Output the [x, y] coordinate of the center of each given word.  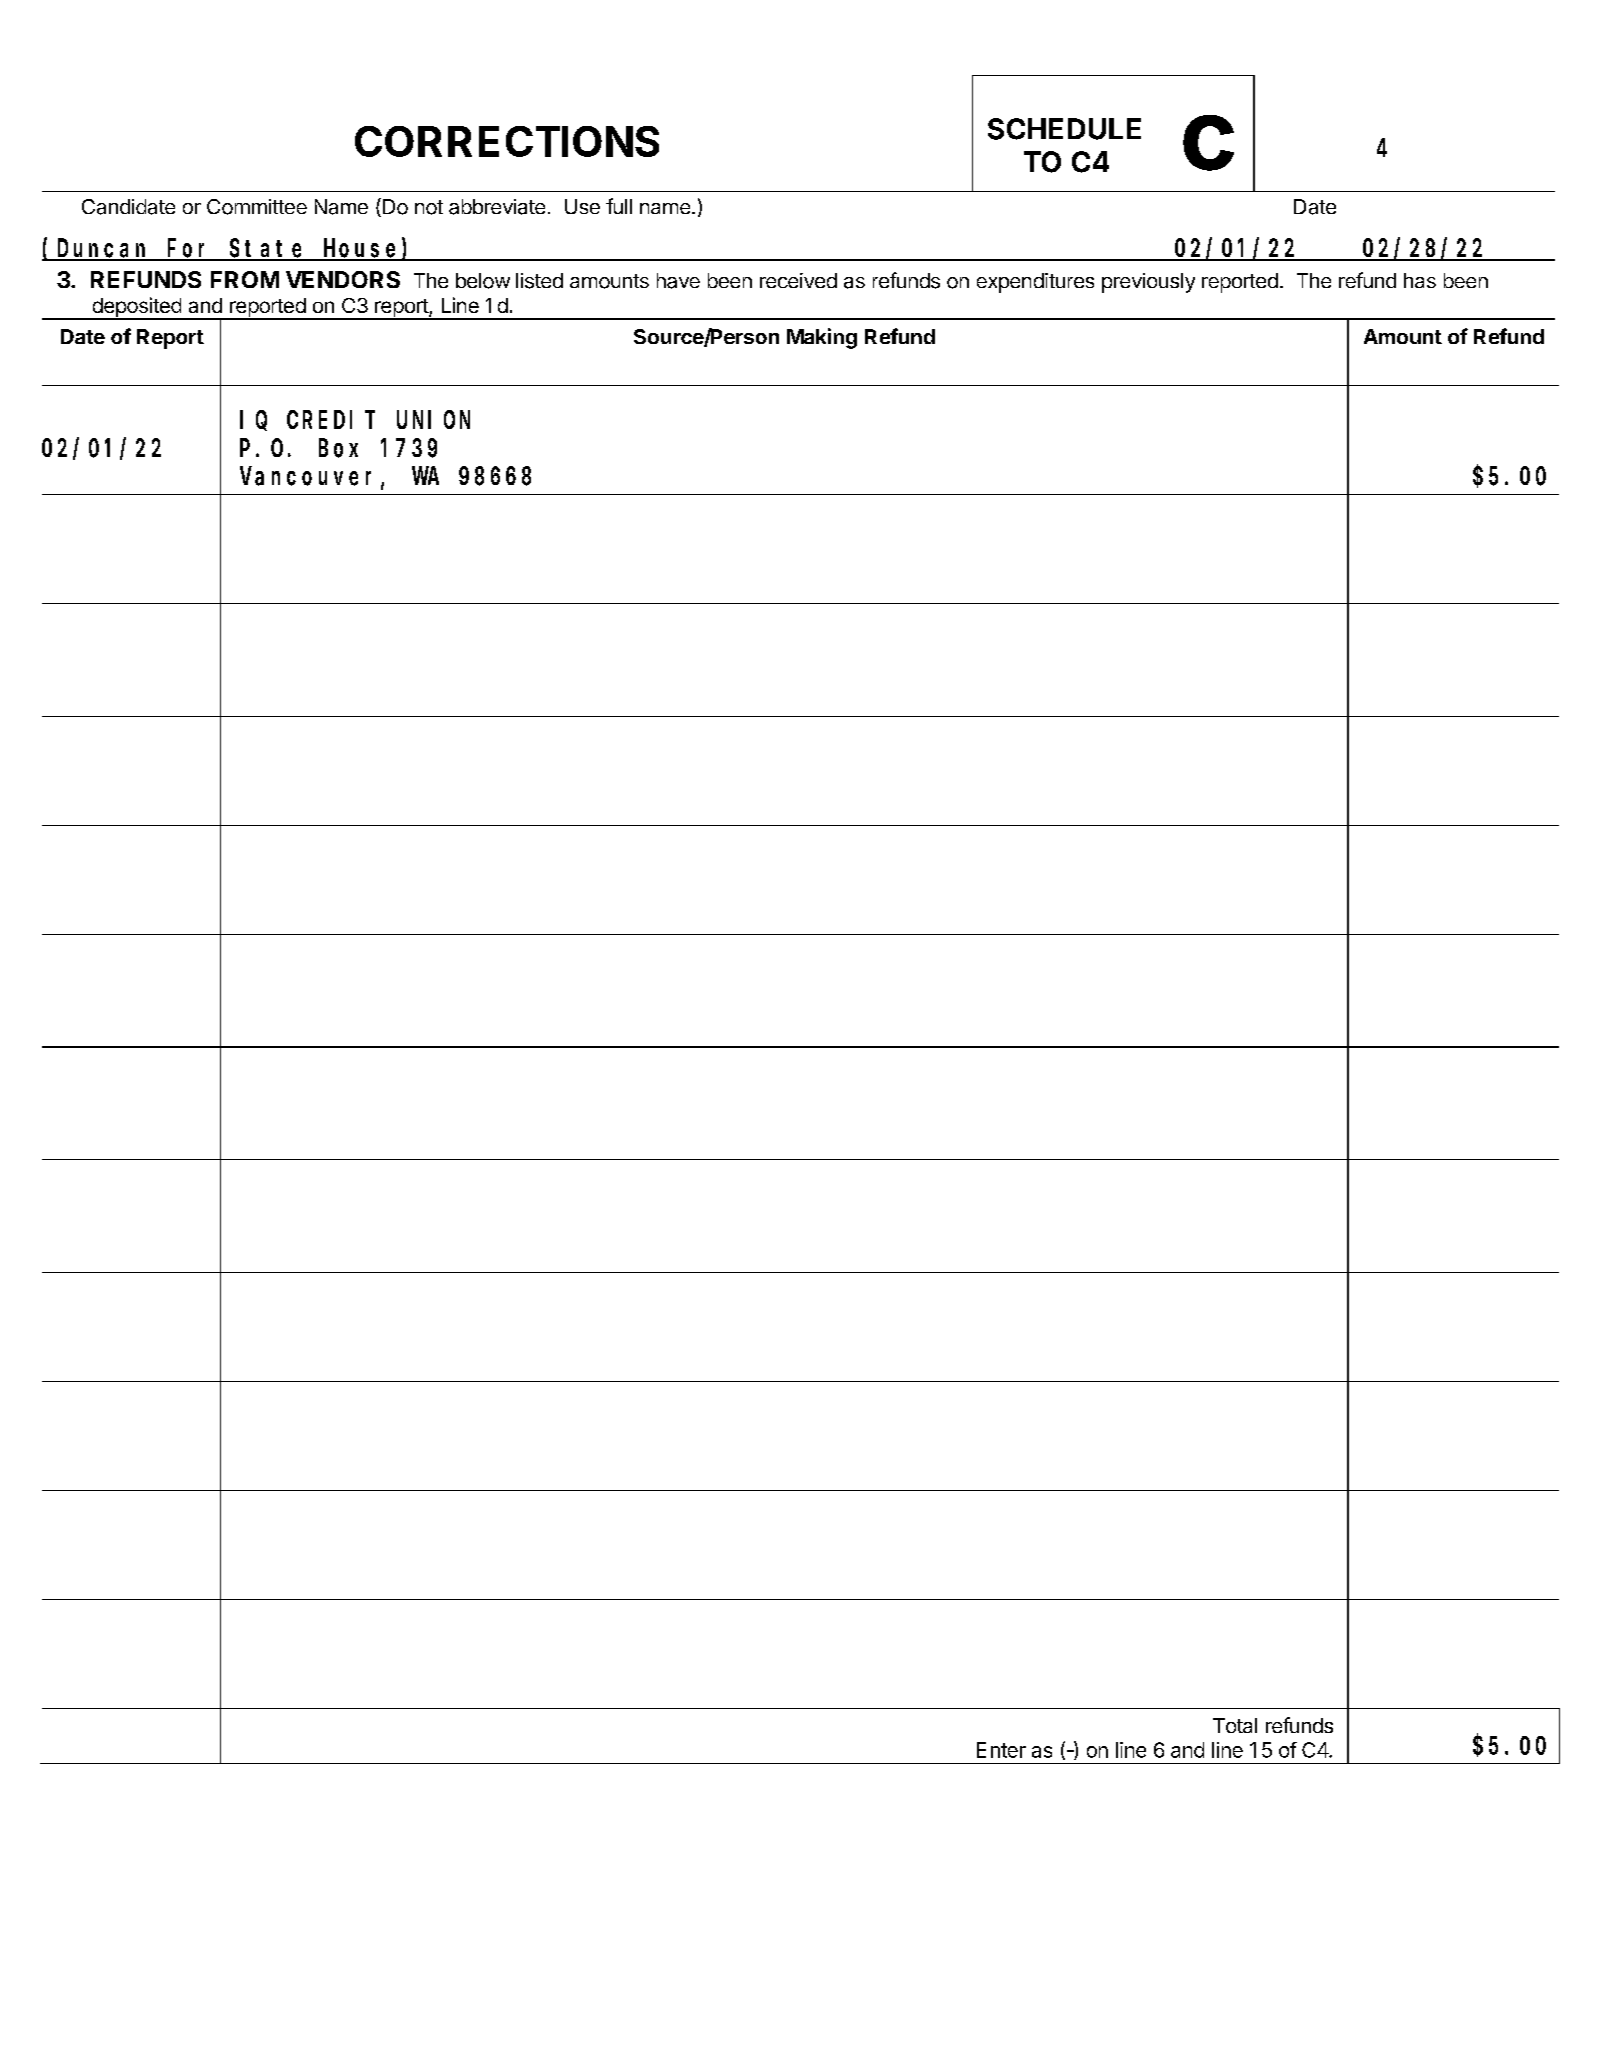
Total [1235, 1725]
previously [1148, 283]
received [798, 280]
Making [822, 338]
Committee [257, 207]
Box [338, 449]
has [1420, 280]
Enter [1001, 1750]
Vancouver [311, 478]
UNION [433, 420]
